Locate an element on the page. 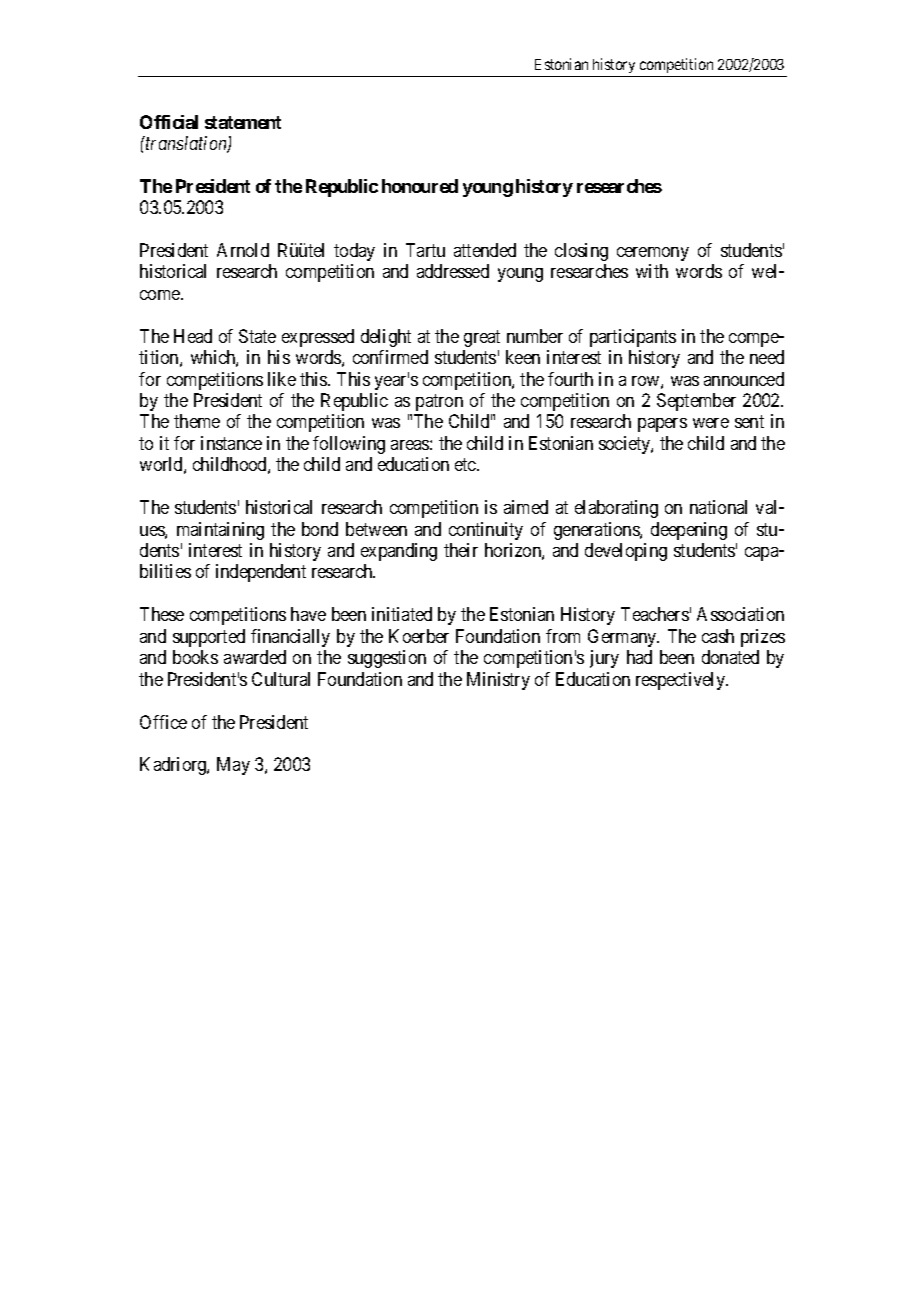  deepening is located at coordinates (689, 531).
